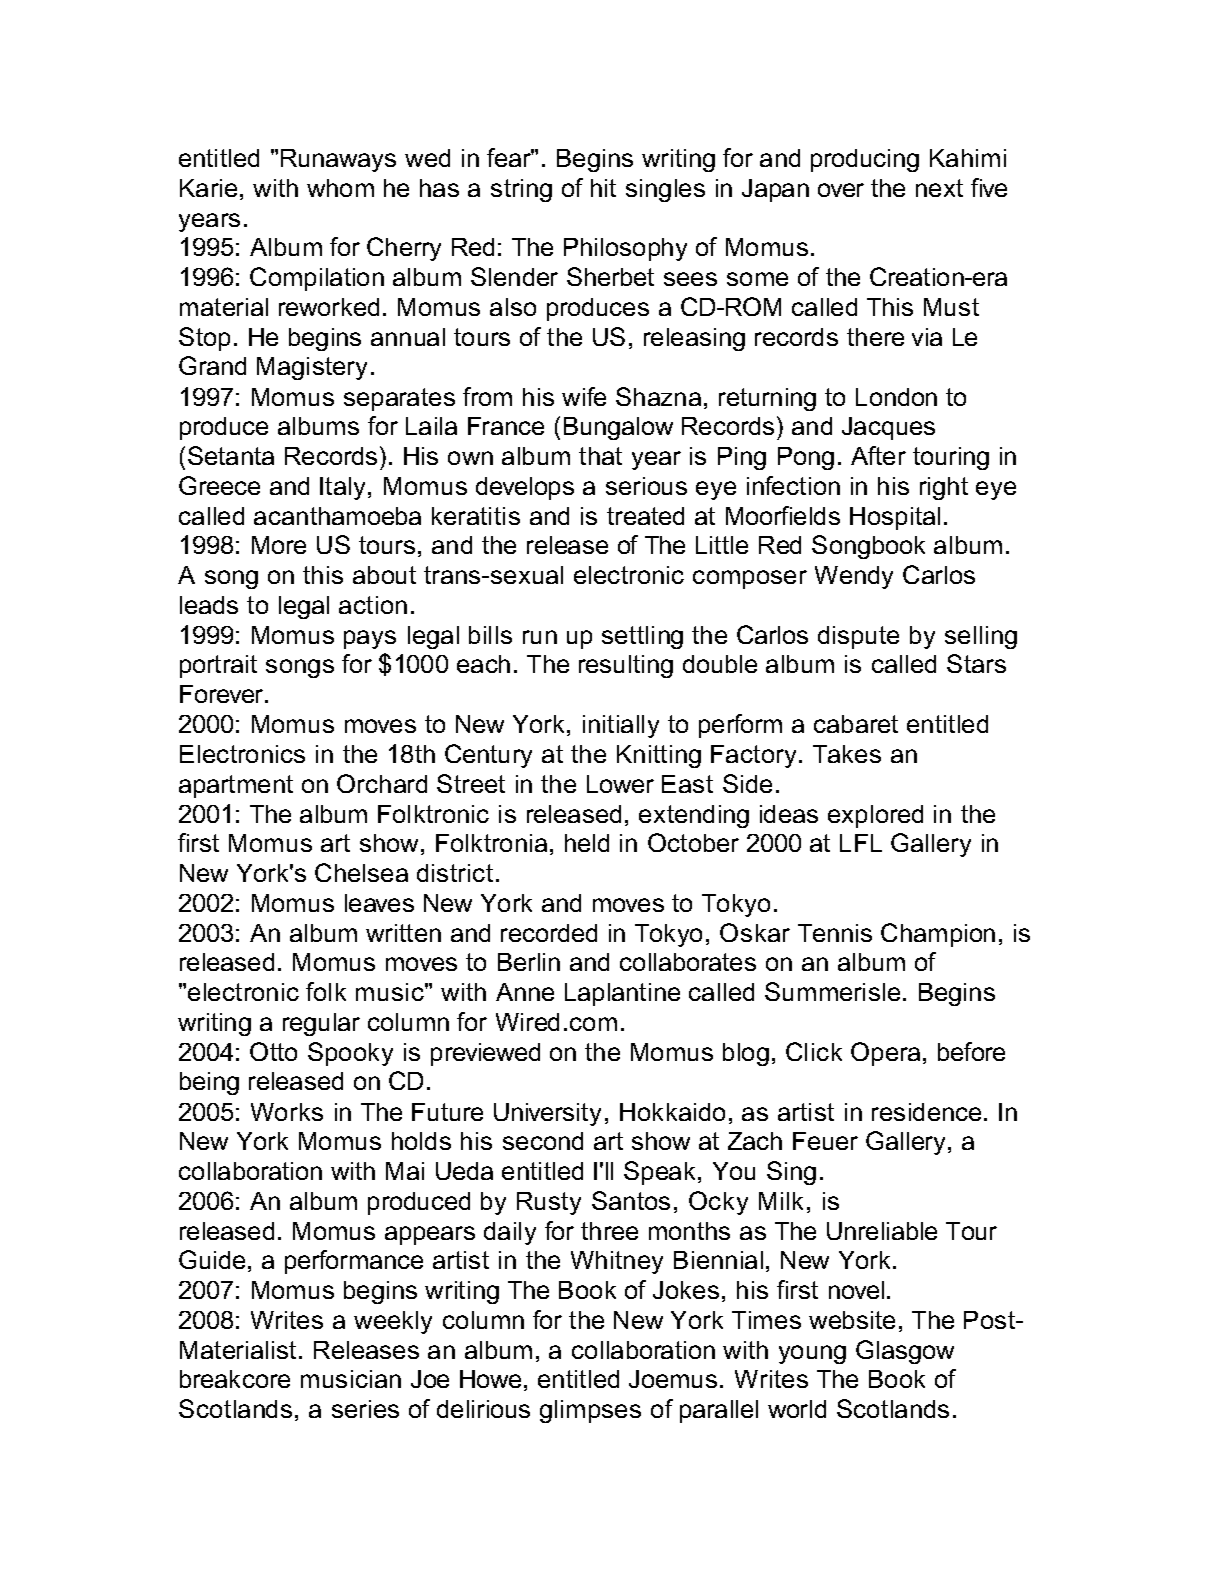 The width and height of the screenshot is (1215, 1573). I want to click on settling, so click(642, 637).
